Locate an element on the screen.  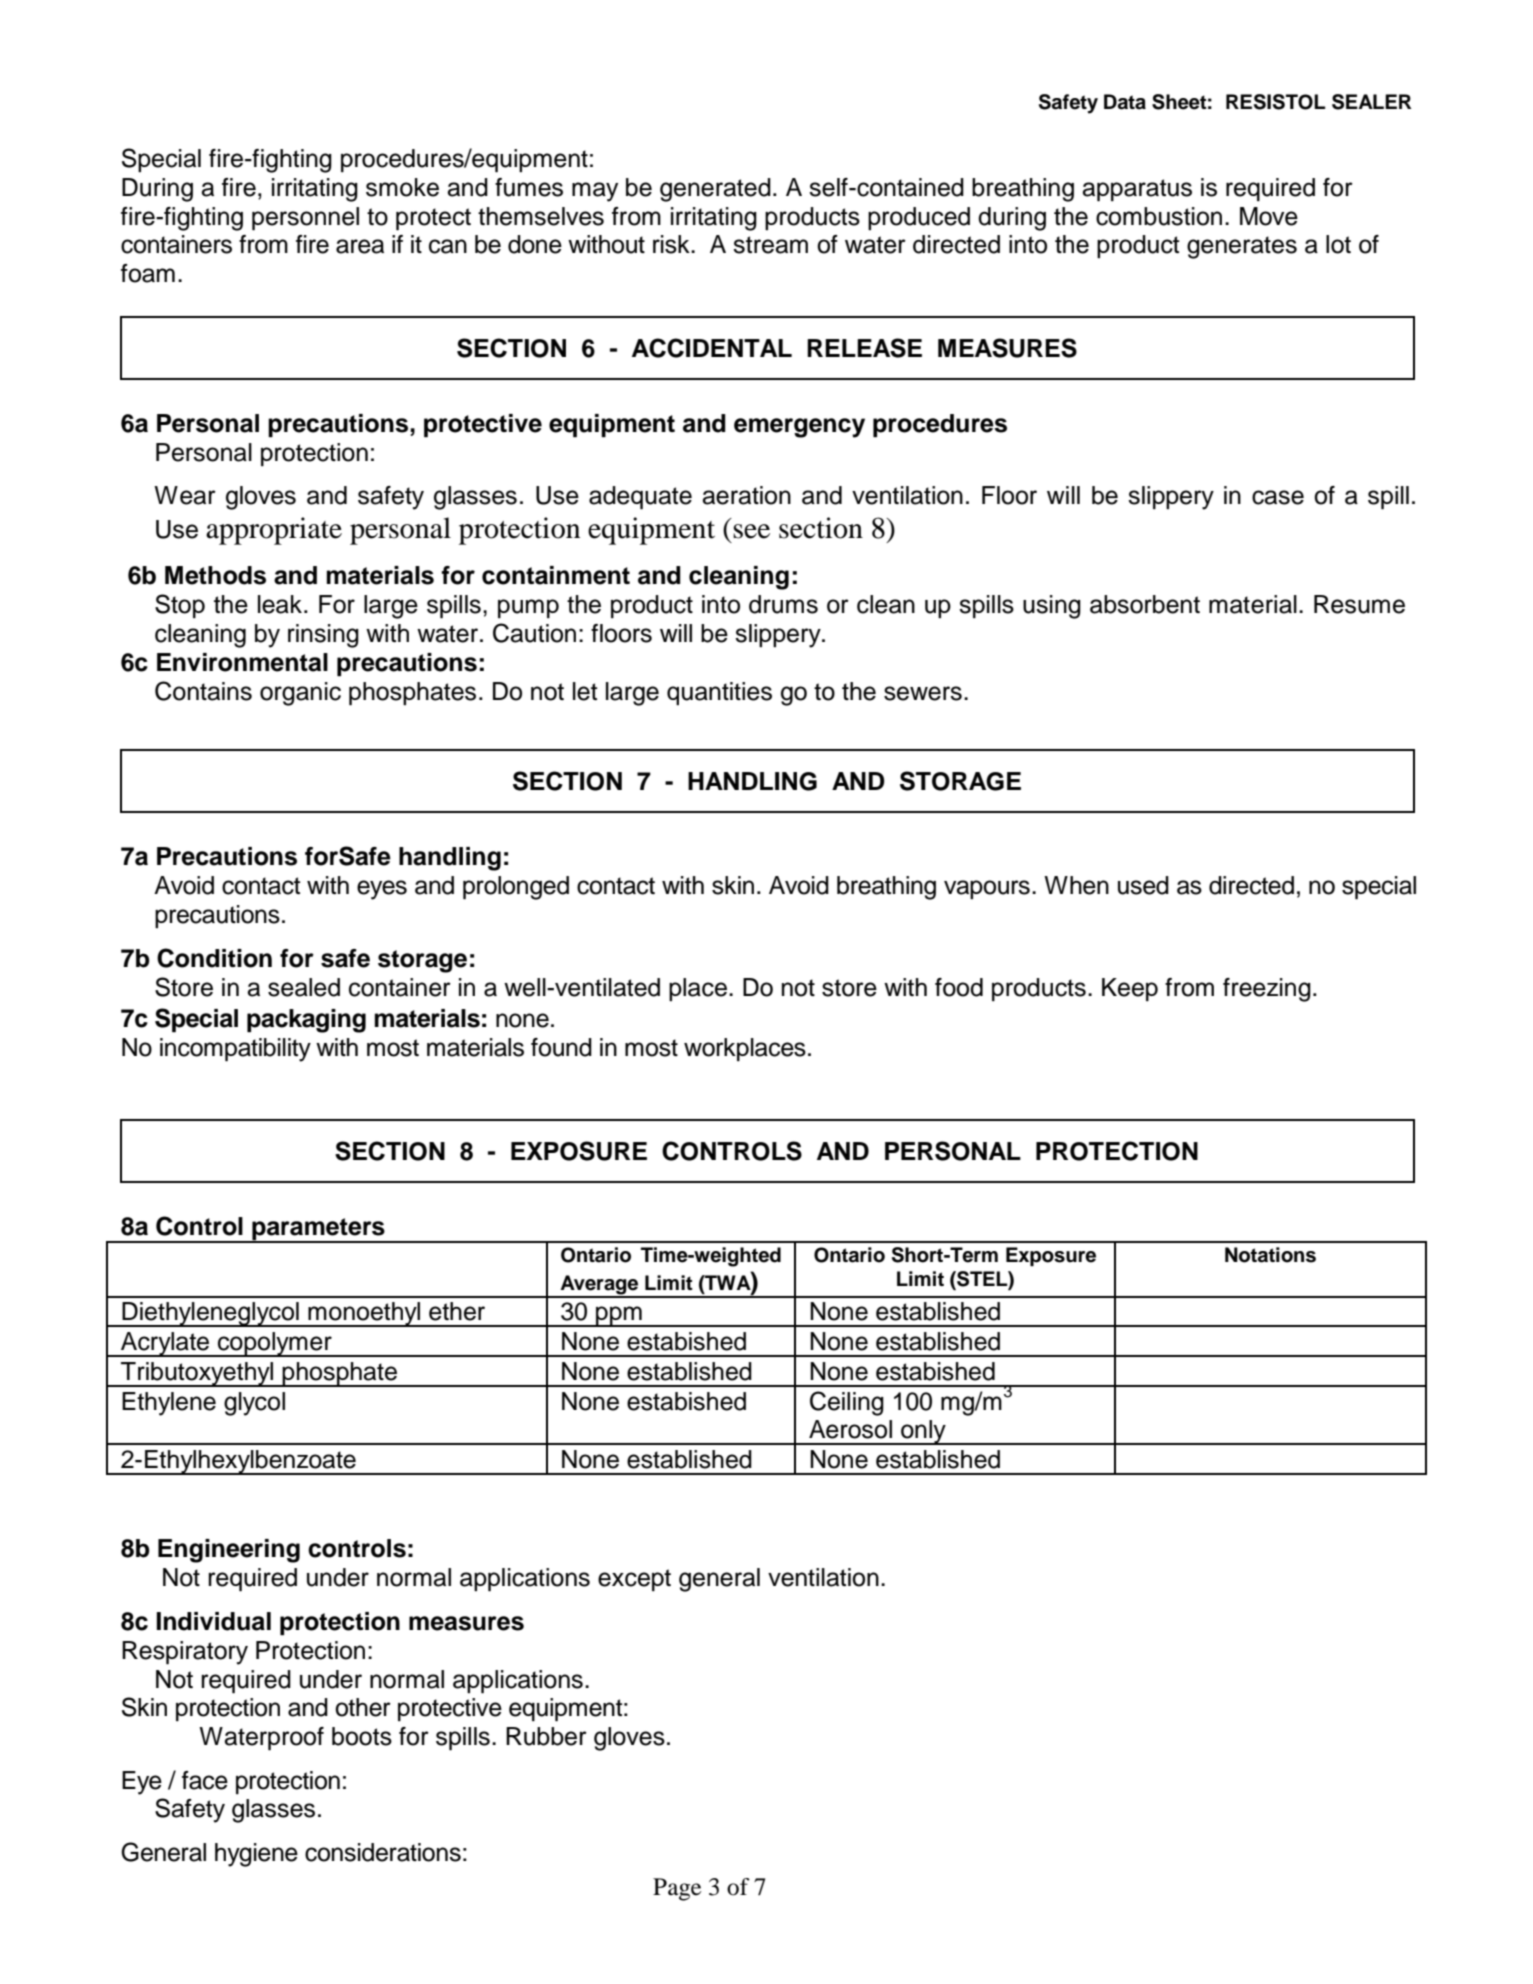
generated is located at coordinates (715, 190).
